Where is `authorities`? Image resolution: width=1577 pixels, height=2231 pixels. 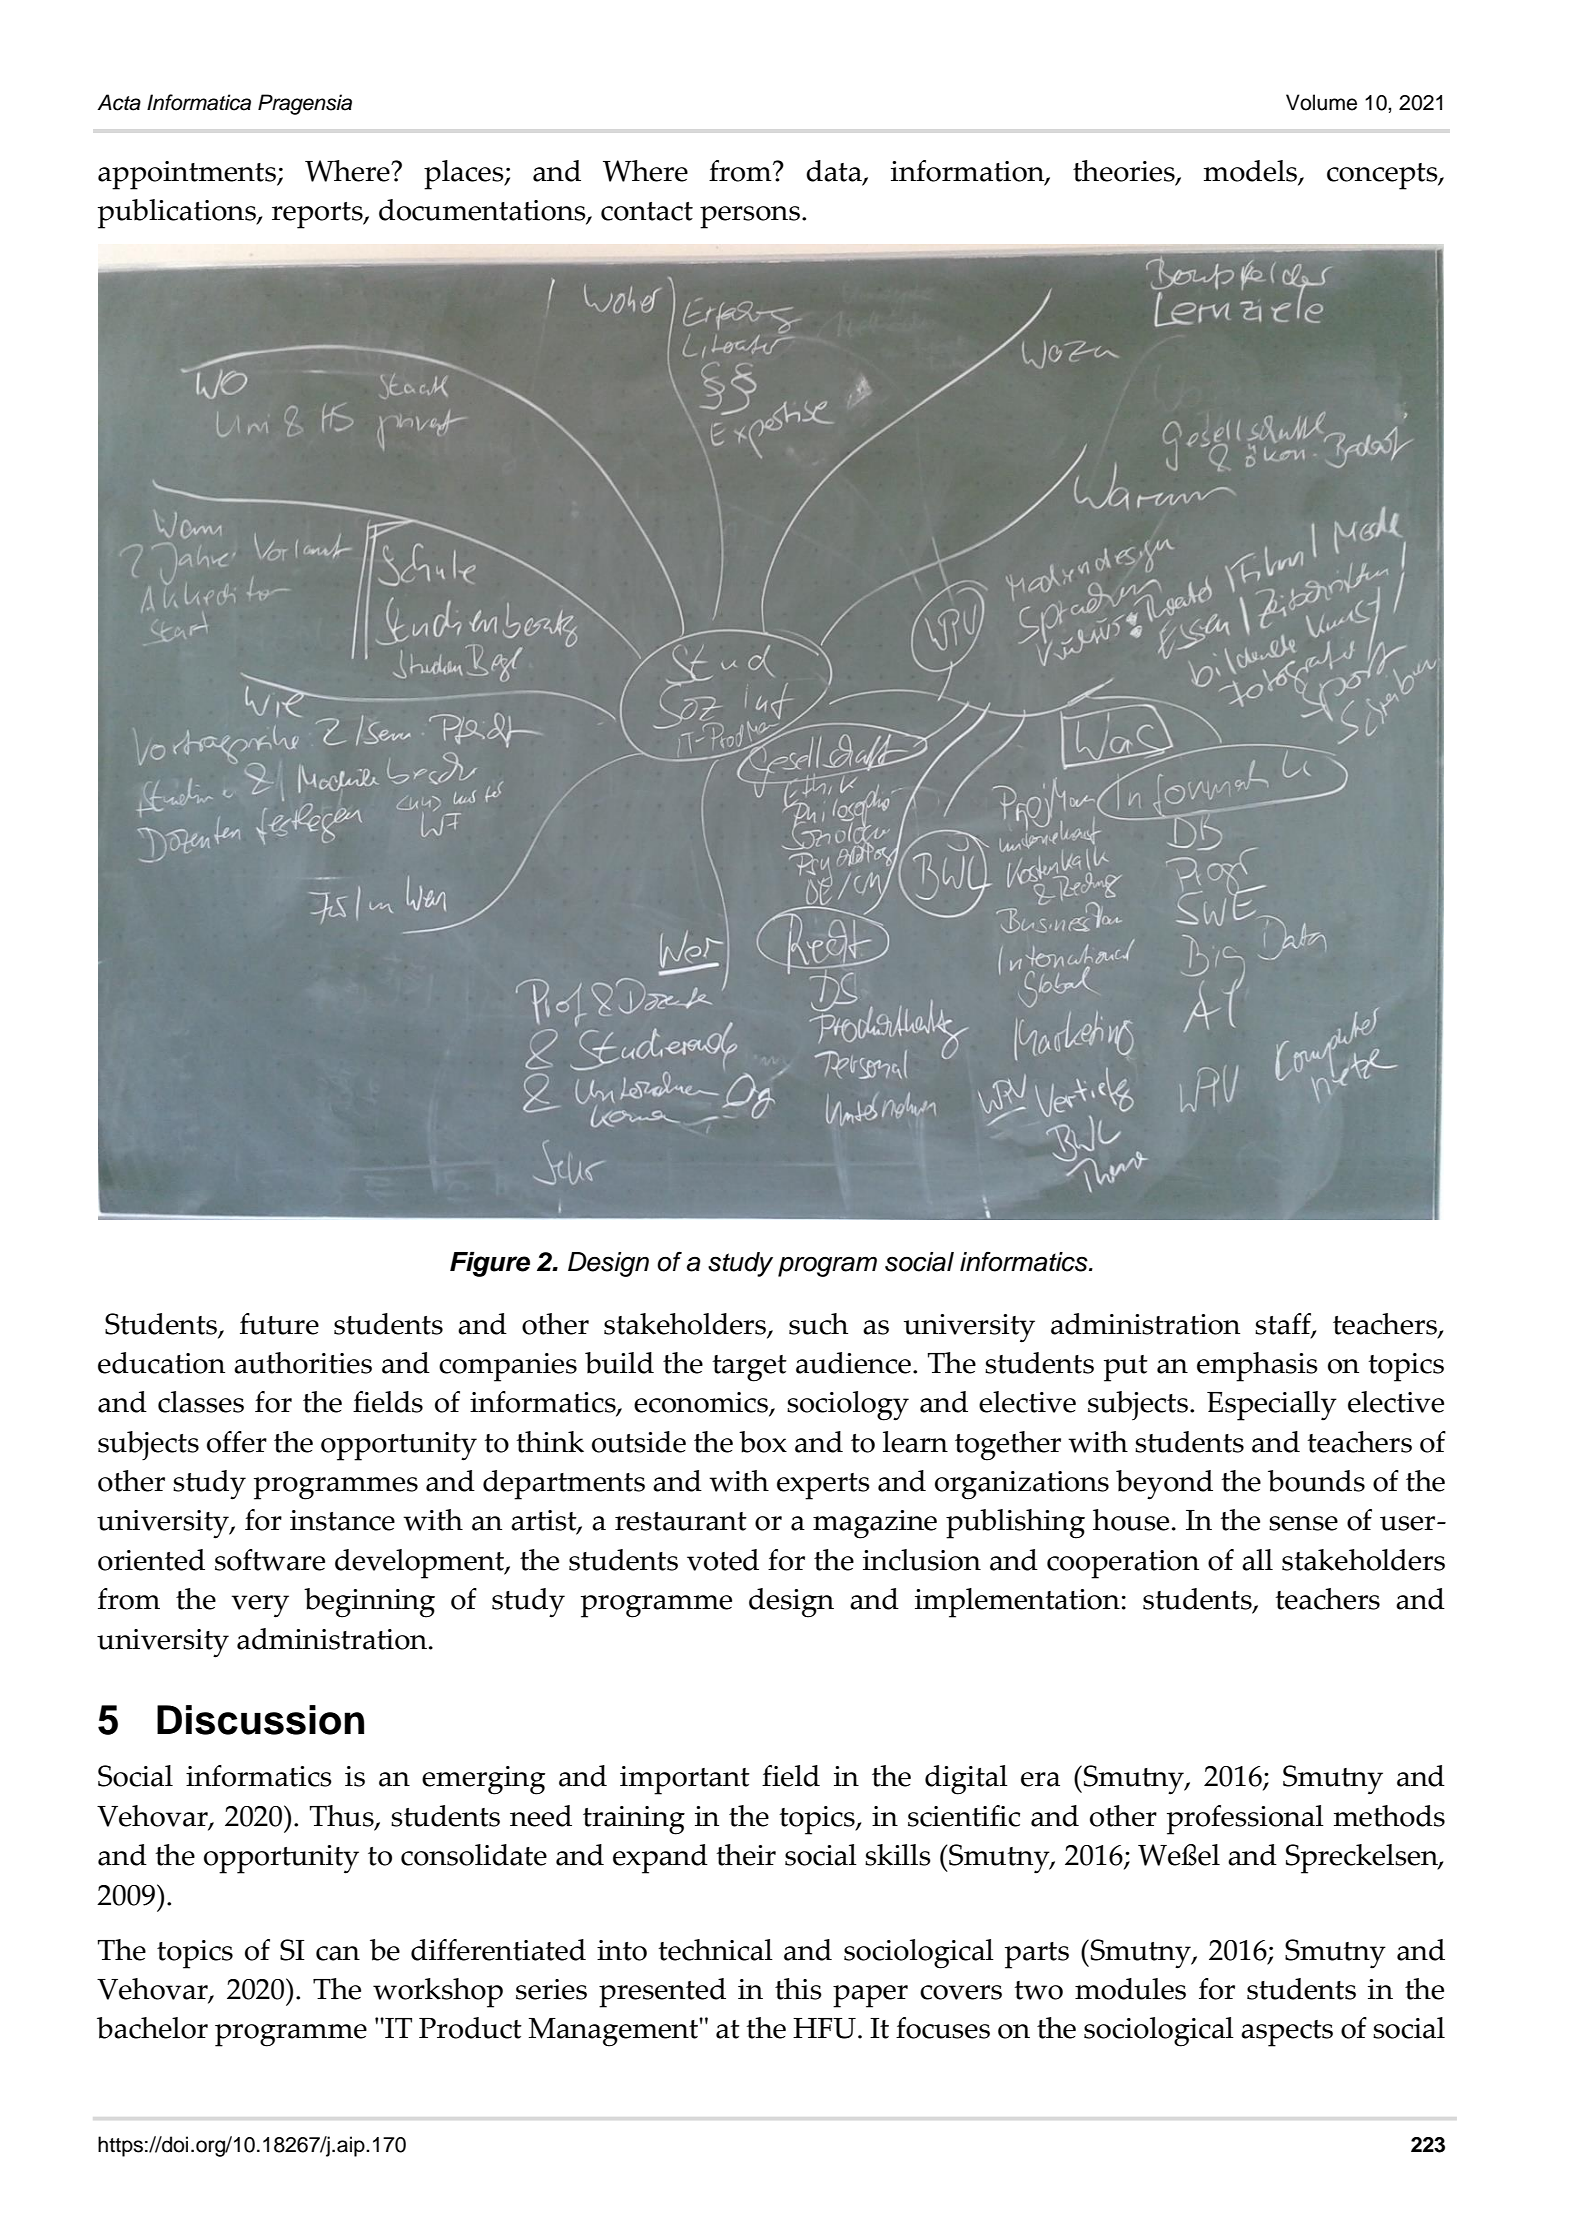
authorities is located at coordinates (303, 1363).
